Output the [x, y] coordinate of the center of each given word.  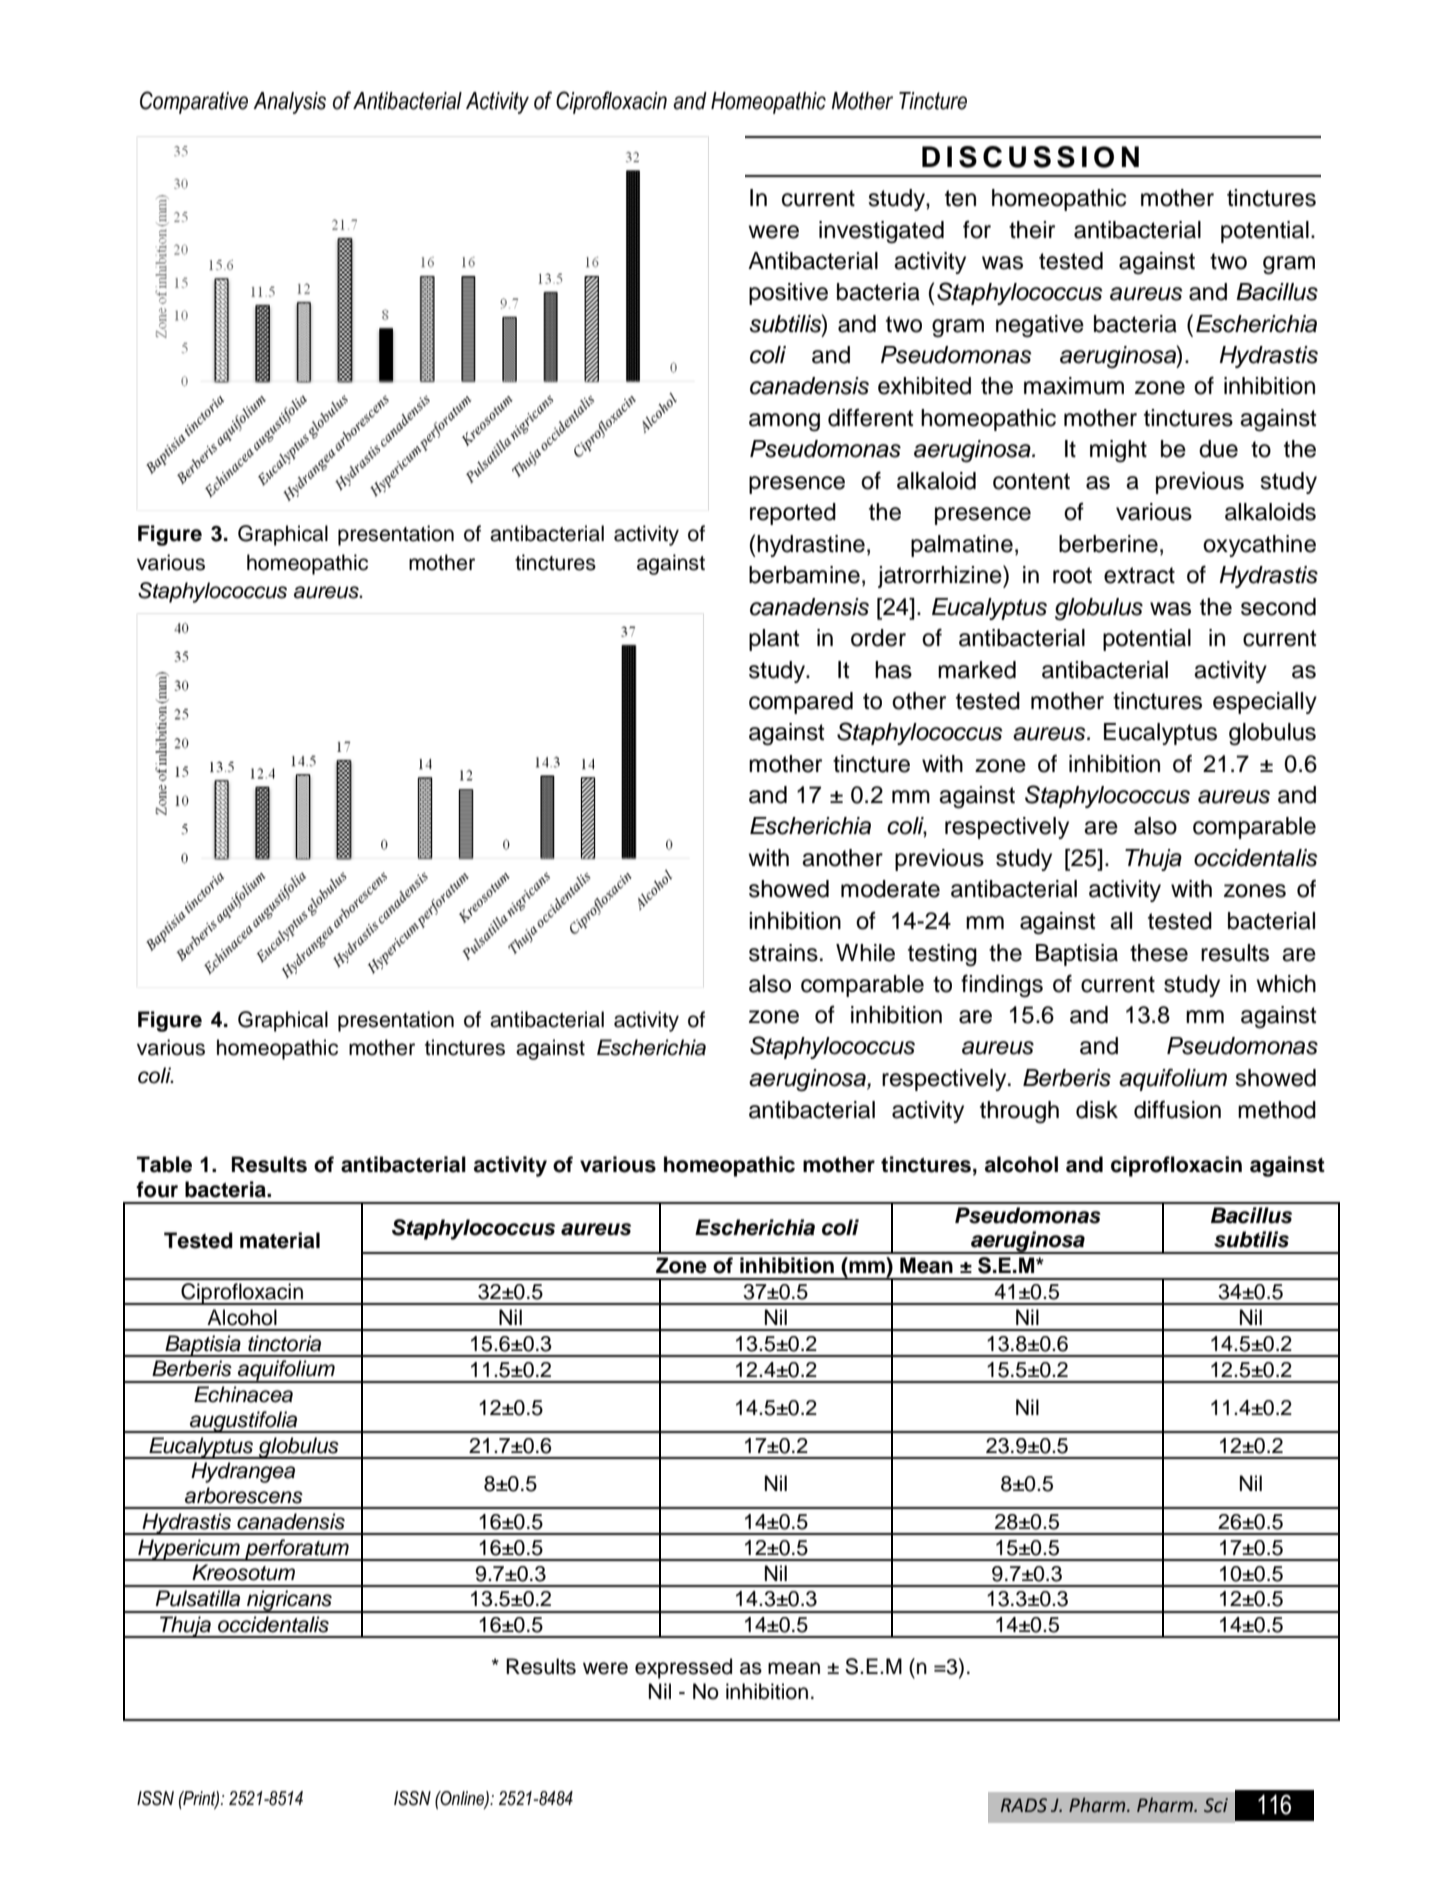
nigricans [289, 1601]
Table [164, 1164]
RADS [1024, 1805]
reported [793, 514]
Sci [1216, 1805]
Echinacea [243, 1394]
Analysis [289, 103]
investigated [881, 232]
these [1159, 953]
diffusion [1177, 1109]
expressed [683, 1668]
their [1032, 230]
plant [774, 640]
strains [783, 953]
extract [1139, 575]
